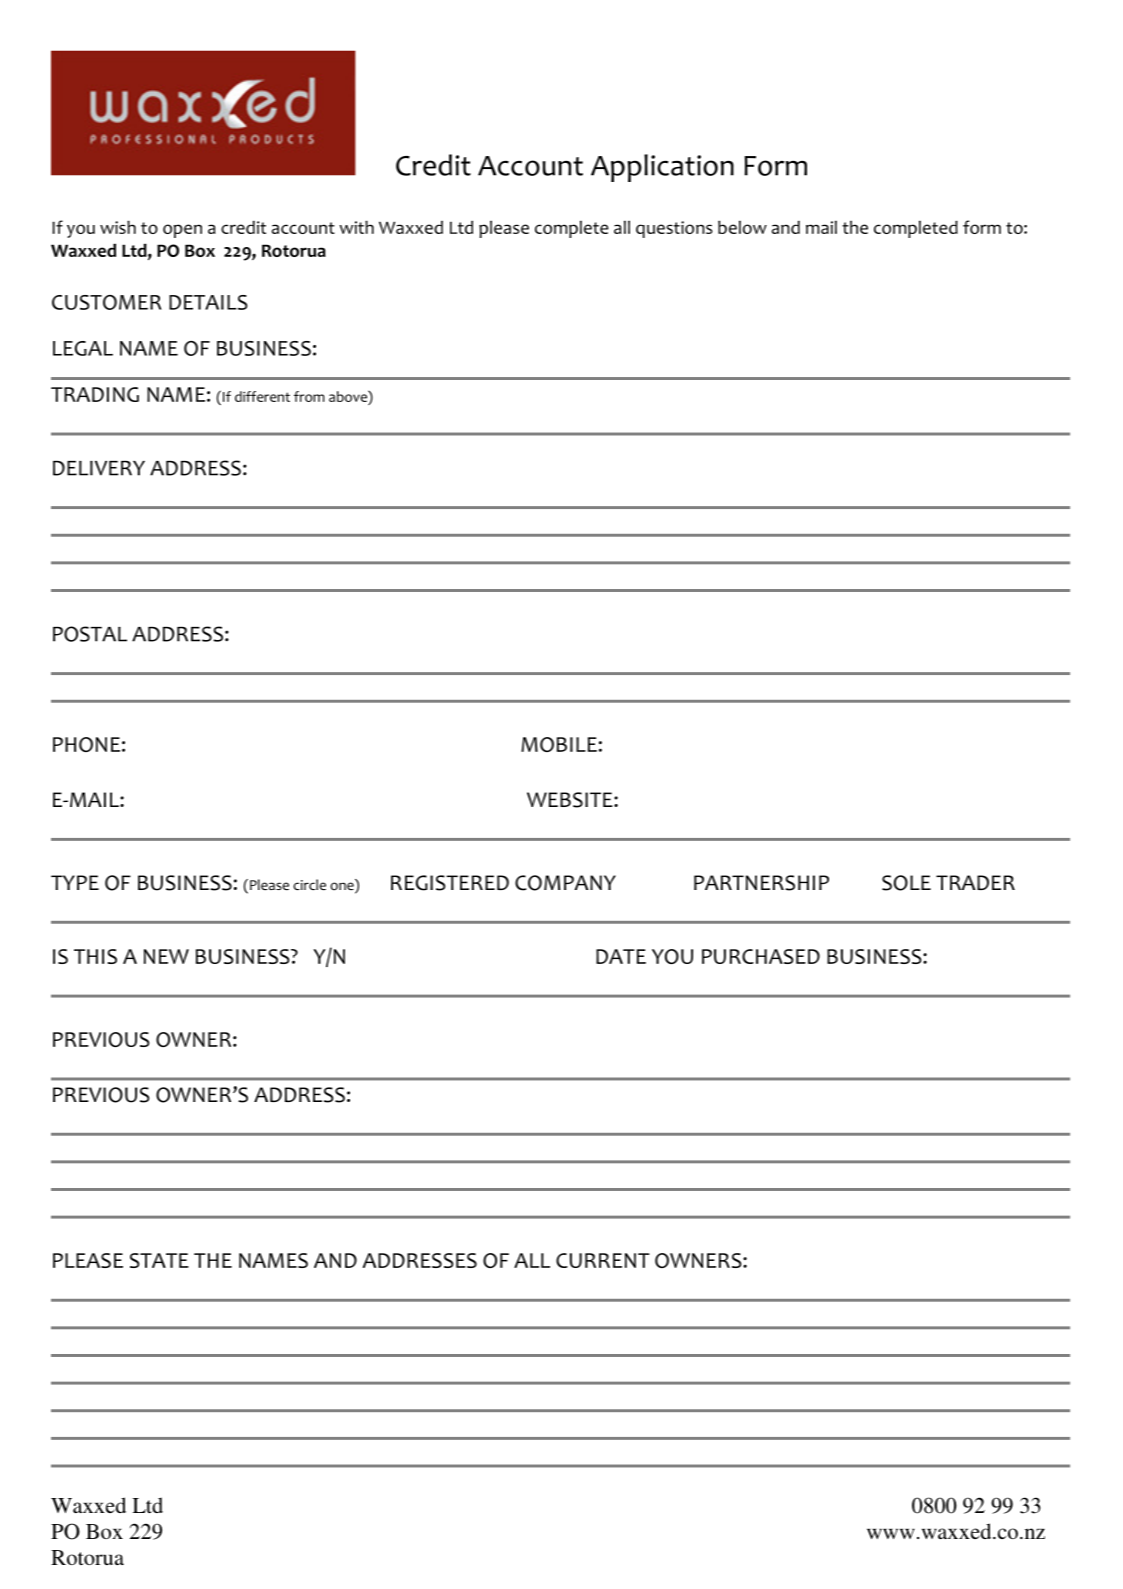 The height and width of the document is (1589, 1123). Describe the element at coordinates (349, 396) in the document. I see `above` at that location.
